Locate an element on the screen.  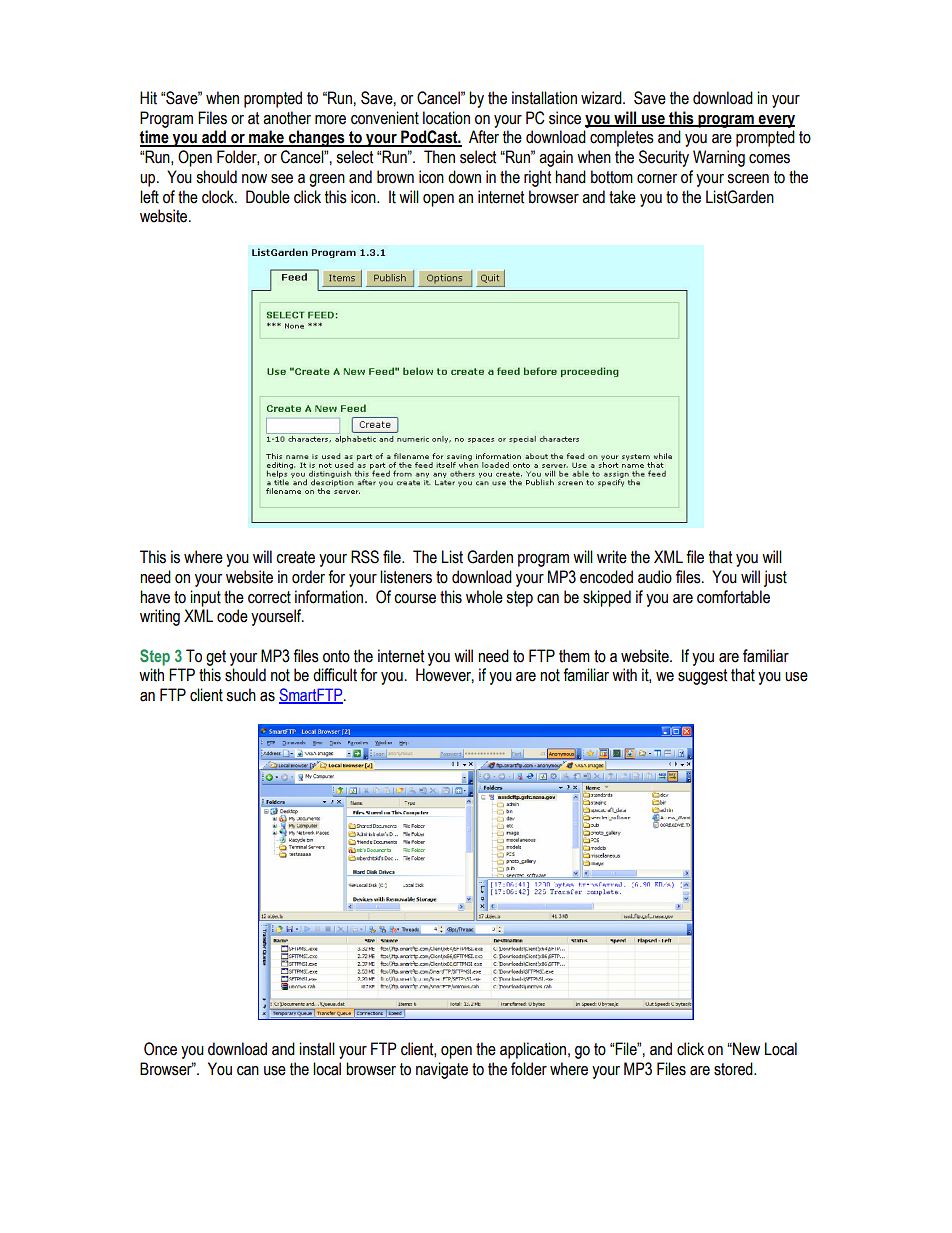
comfortable is located at coordinates (733, 597).
